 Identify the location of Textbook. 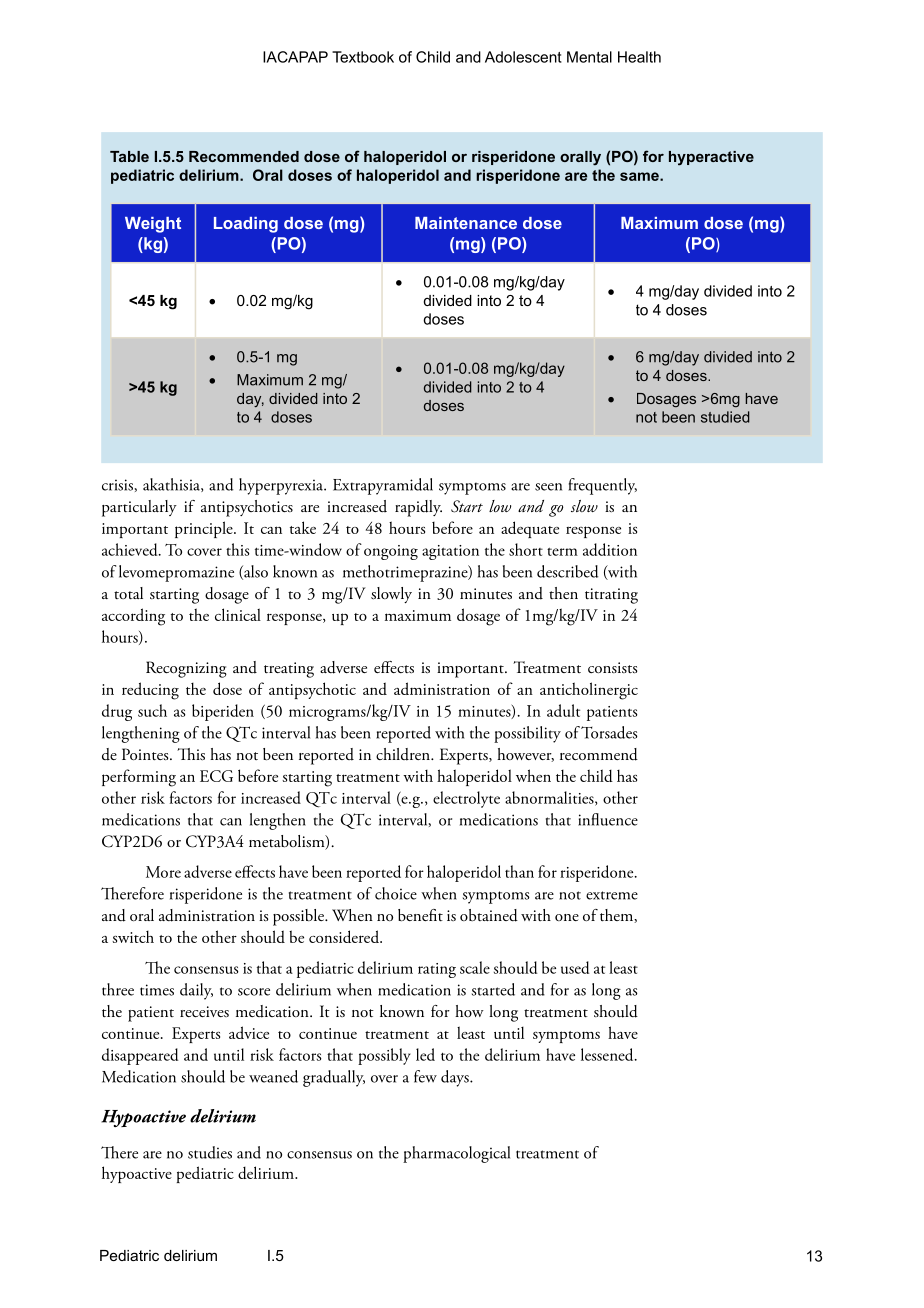
(363, 57).
